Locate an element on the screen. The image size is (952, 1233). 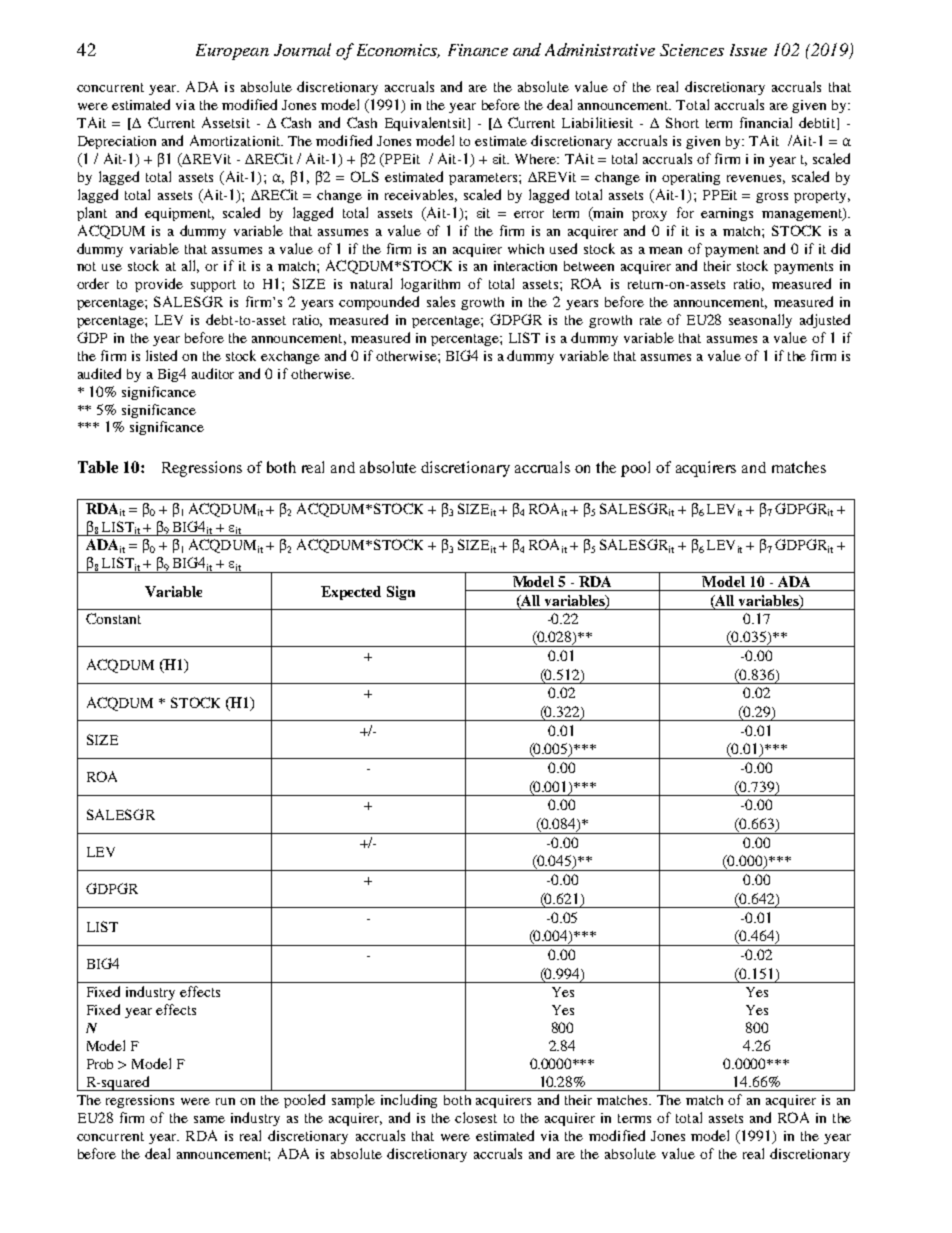
Issue is located at coordinates (748, 50).
